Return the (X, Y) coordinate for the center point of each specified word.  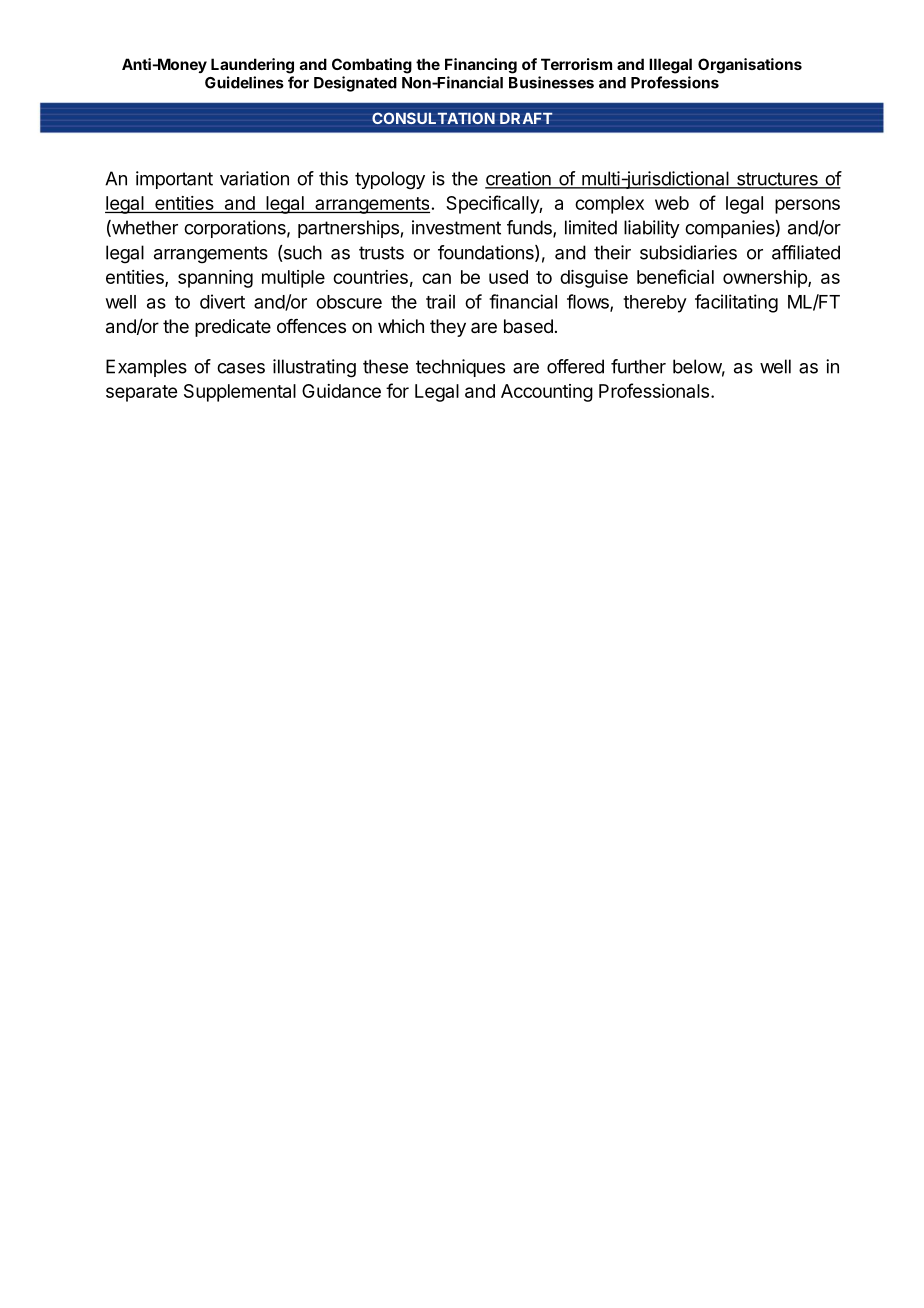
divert (222, 301)
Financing (481, 66)
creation (519, 179)
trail (440, 301)
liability (652, 229)
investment (456, 227)
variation (254, 178)
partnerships (348, 229)
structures (777, 180)
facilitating (736, 303)
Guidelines (244, 82)
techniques (460, 368)
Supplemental (240, 393)
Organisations (750, 66)
